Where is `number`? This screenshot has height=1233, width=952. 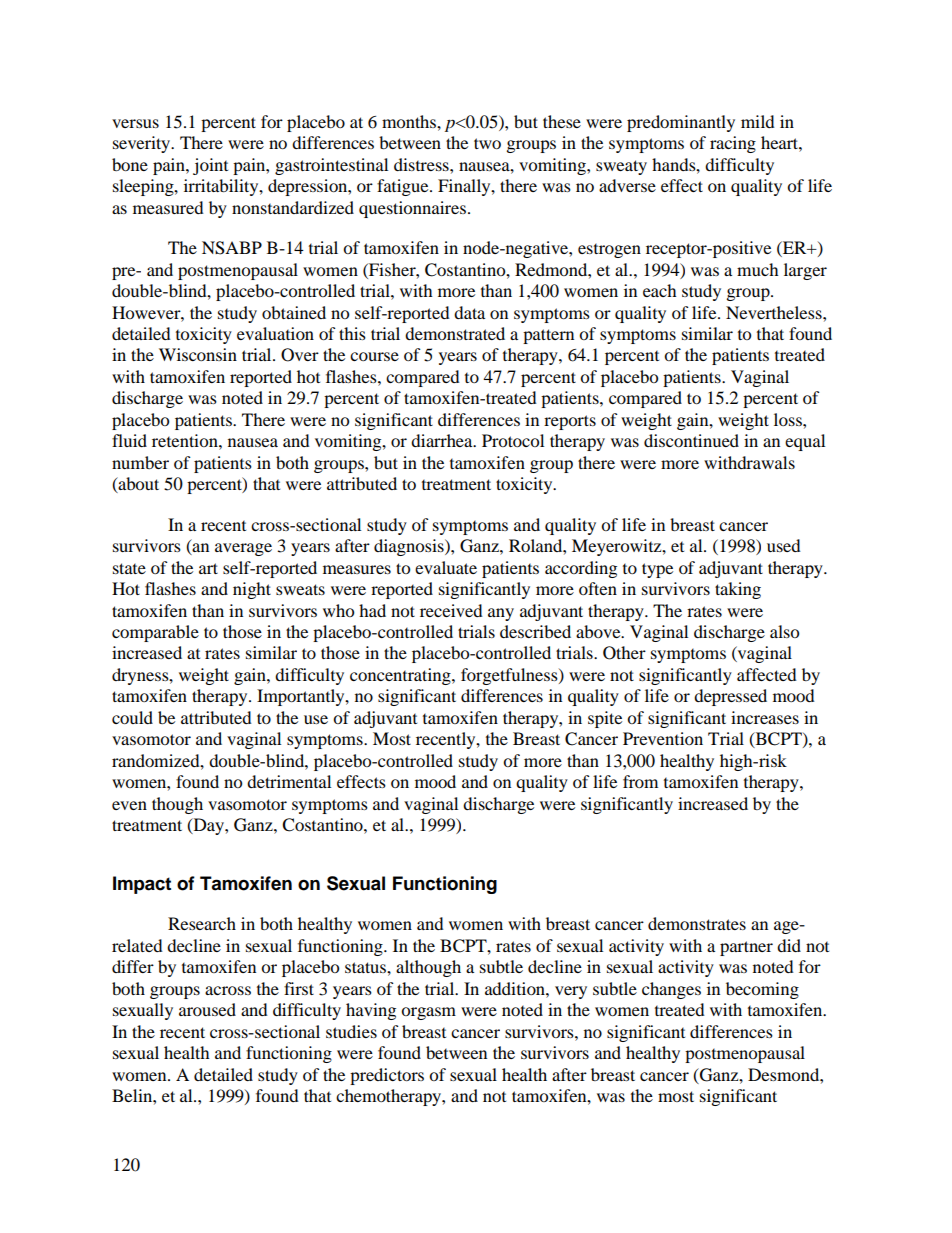 number is located at coordinates (140, 462).
